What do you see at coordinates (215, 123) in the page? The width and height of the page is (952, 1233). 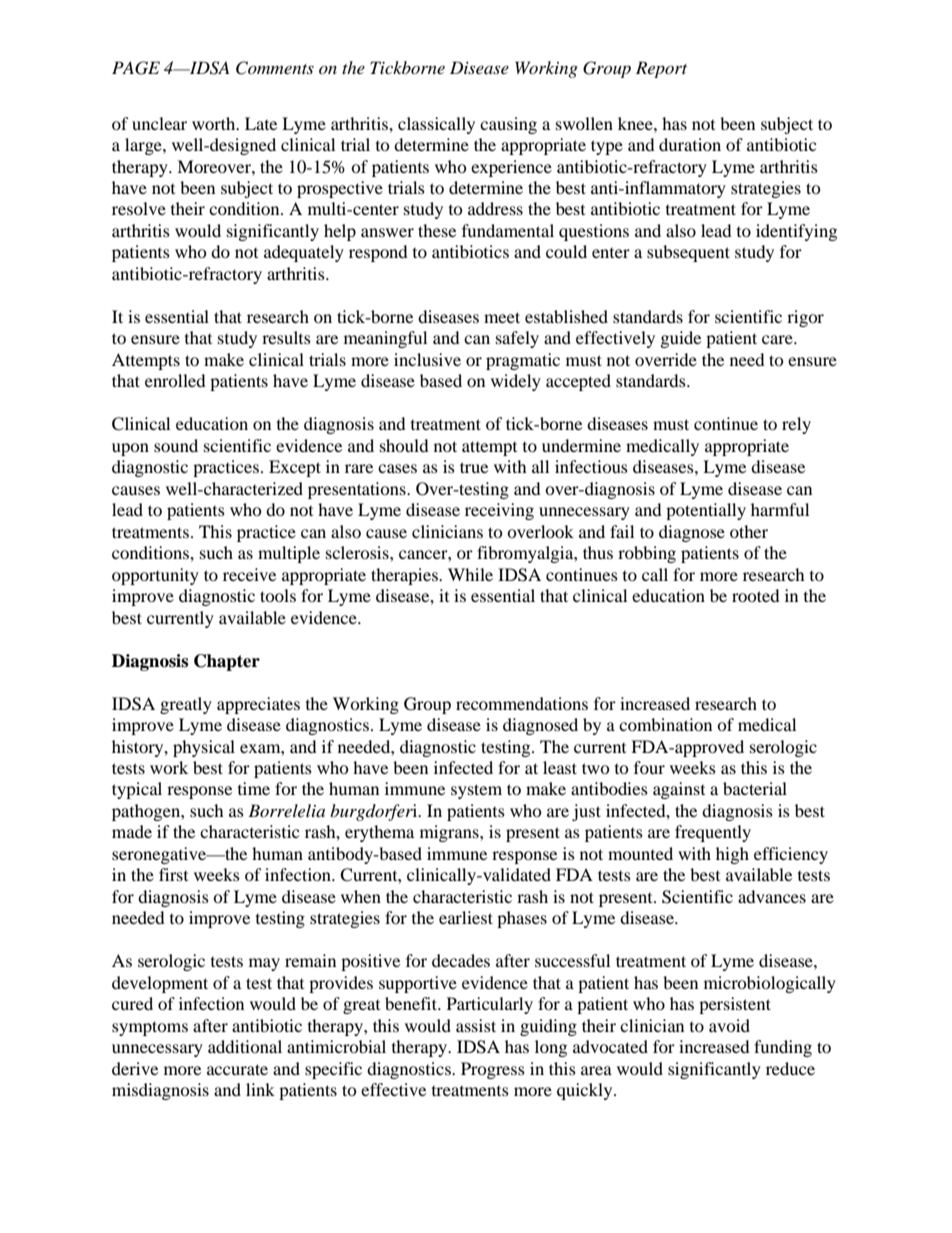 I see `worth` at bounding box center [215, 123].
